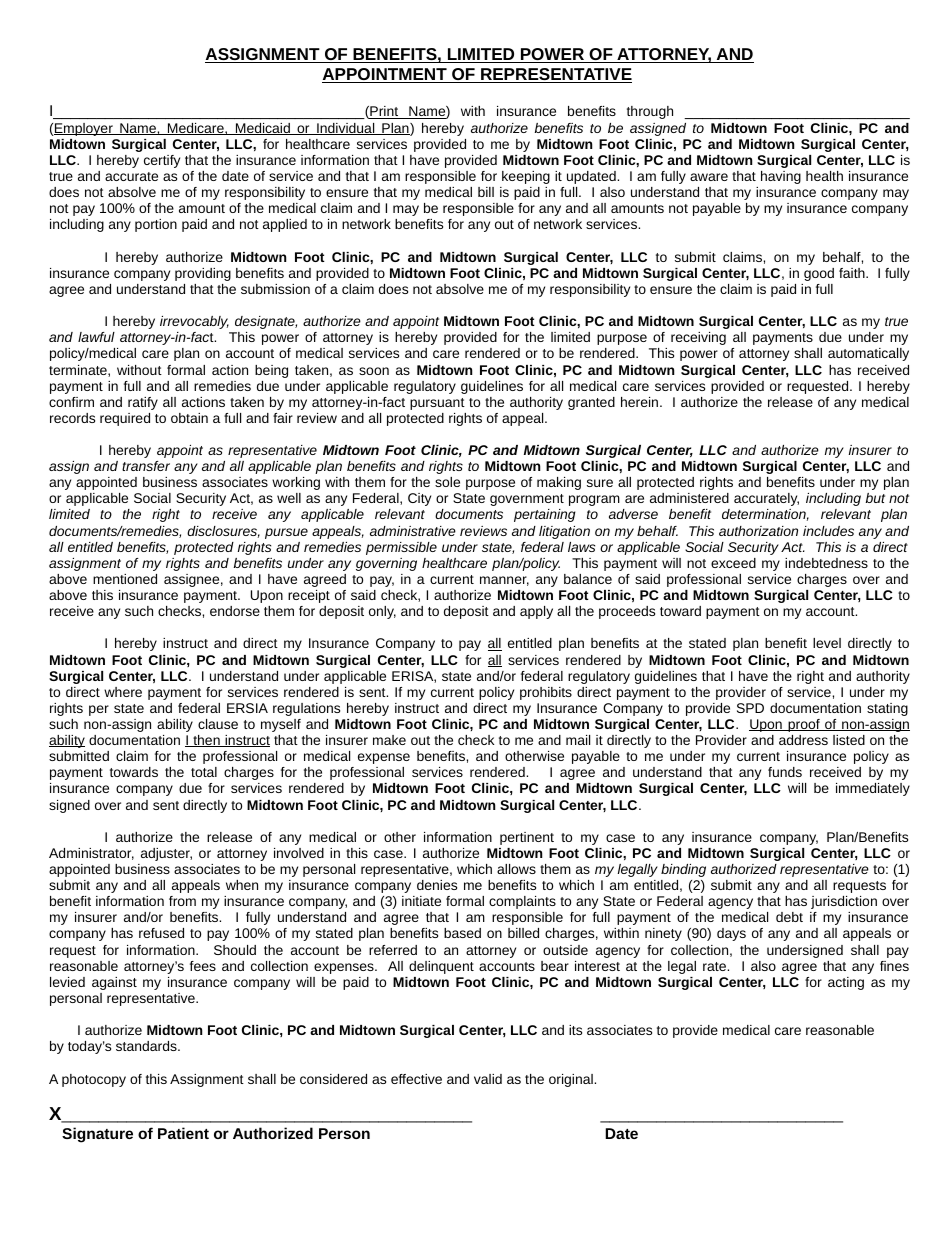  I want to click on level, so click(827, 643).
